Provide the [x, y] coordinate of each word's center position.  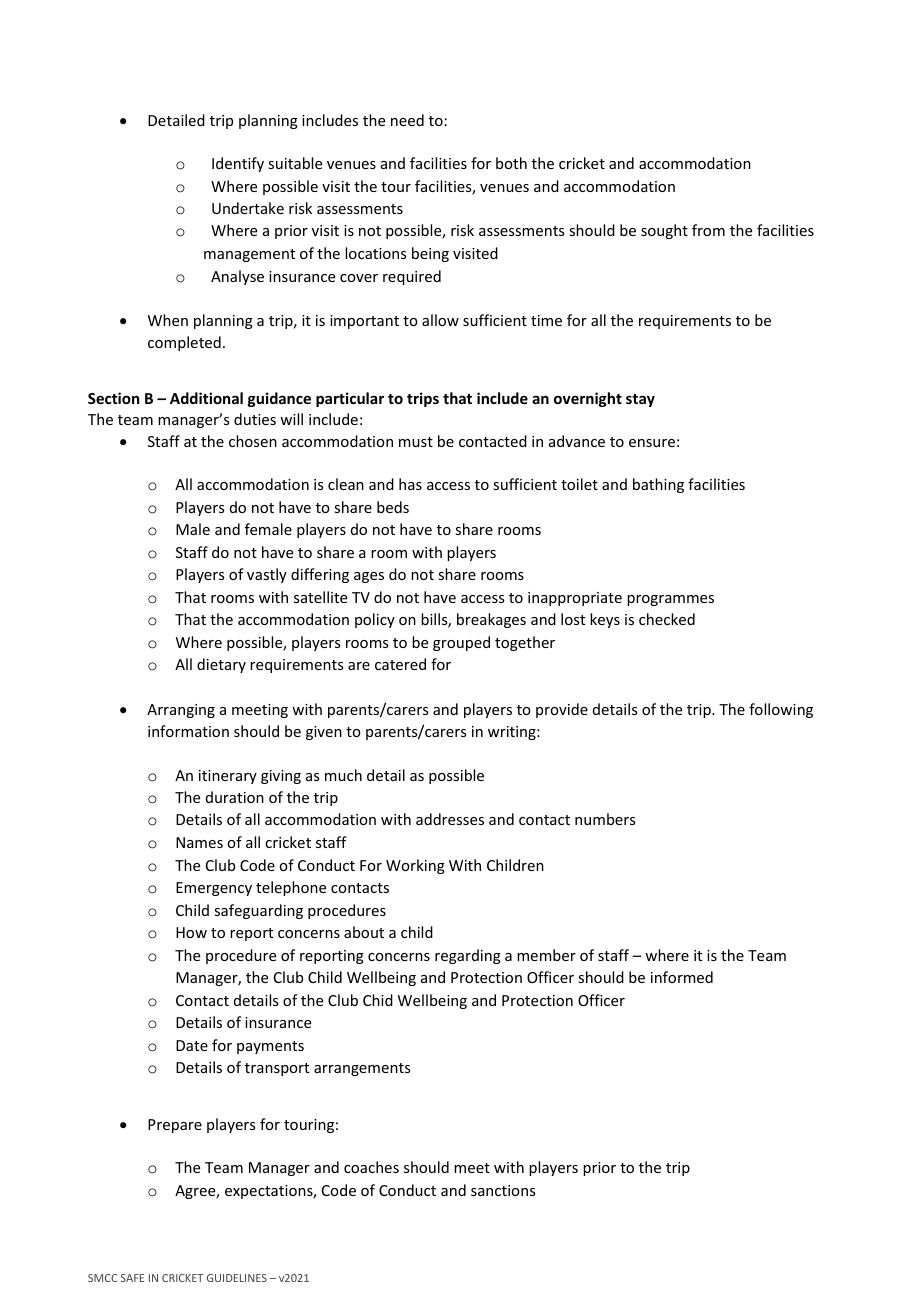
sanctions [503, 1190]
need [407, 120]
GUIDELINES [237, 1278]
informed [682, 977]
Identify [238, 164]
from [708, 230]
